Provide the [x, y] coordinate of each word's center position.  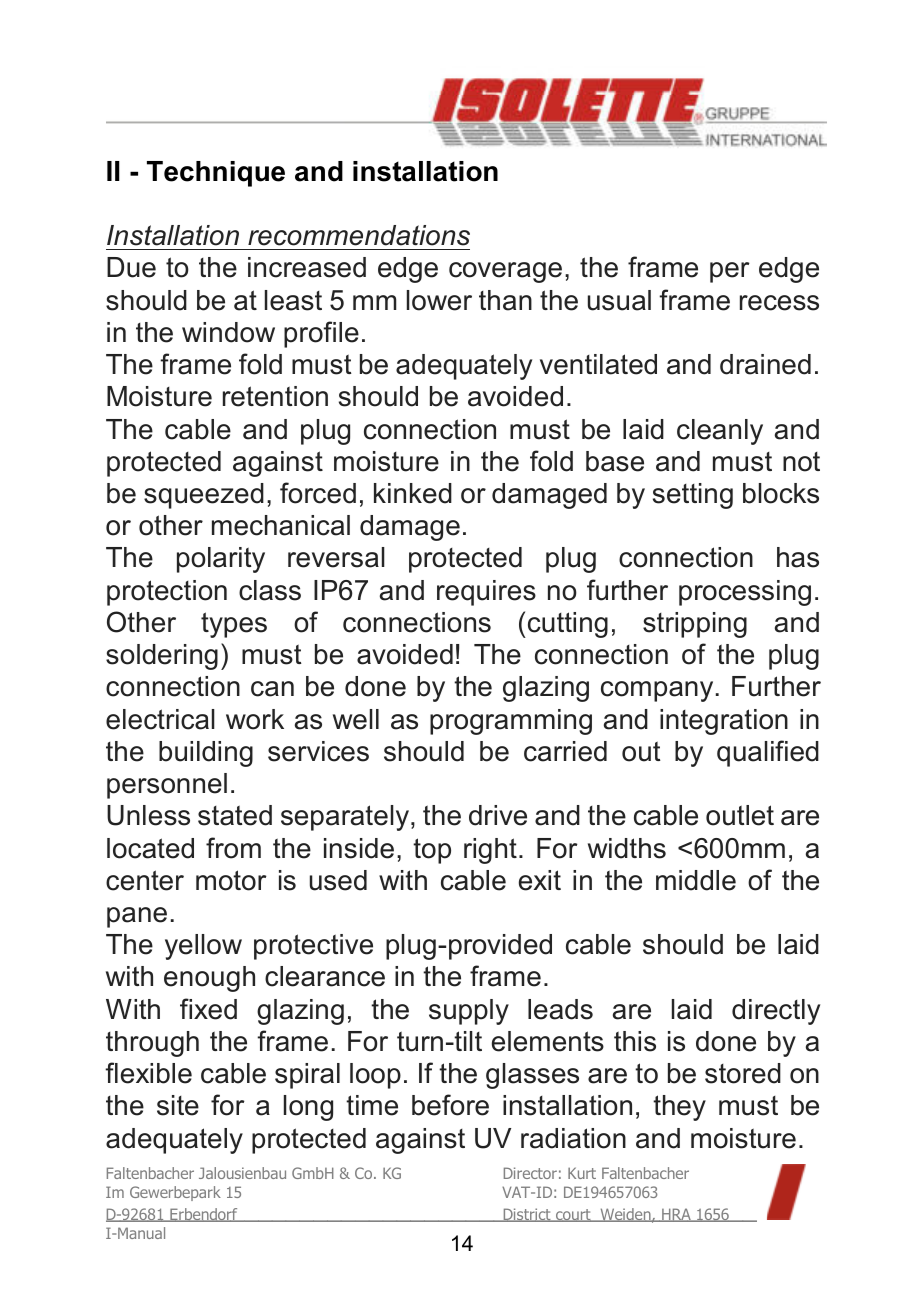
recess [779, 303]
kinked [413, 493]
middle [696, 880]
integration [724, 722]
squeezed [204, 496]
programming [511, 722]
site [178, 1105]
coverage [505, 272]
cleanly [720, 432]
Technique [216, 174]
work [255, 719]
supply [469, 1012]
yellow [203, 947]
